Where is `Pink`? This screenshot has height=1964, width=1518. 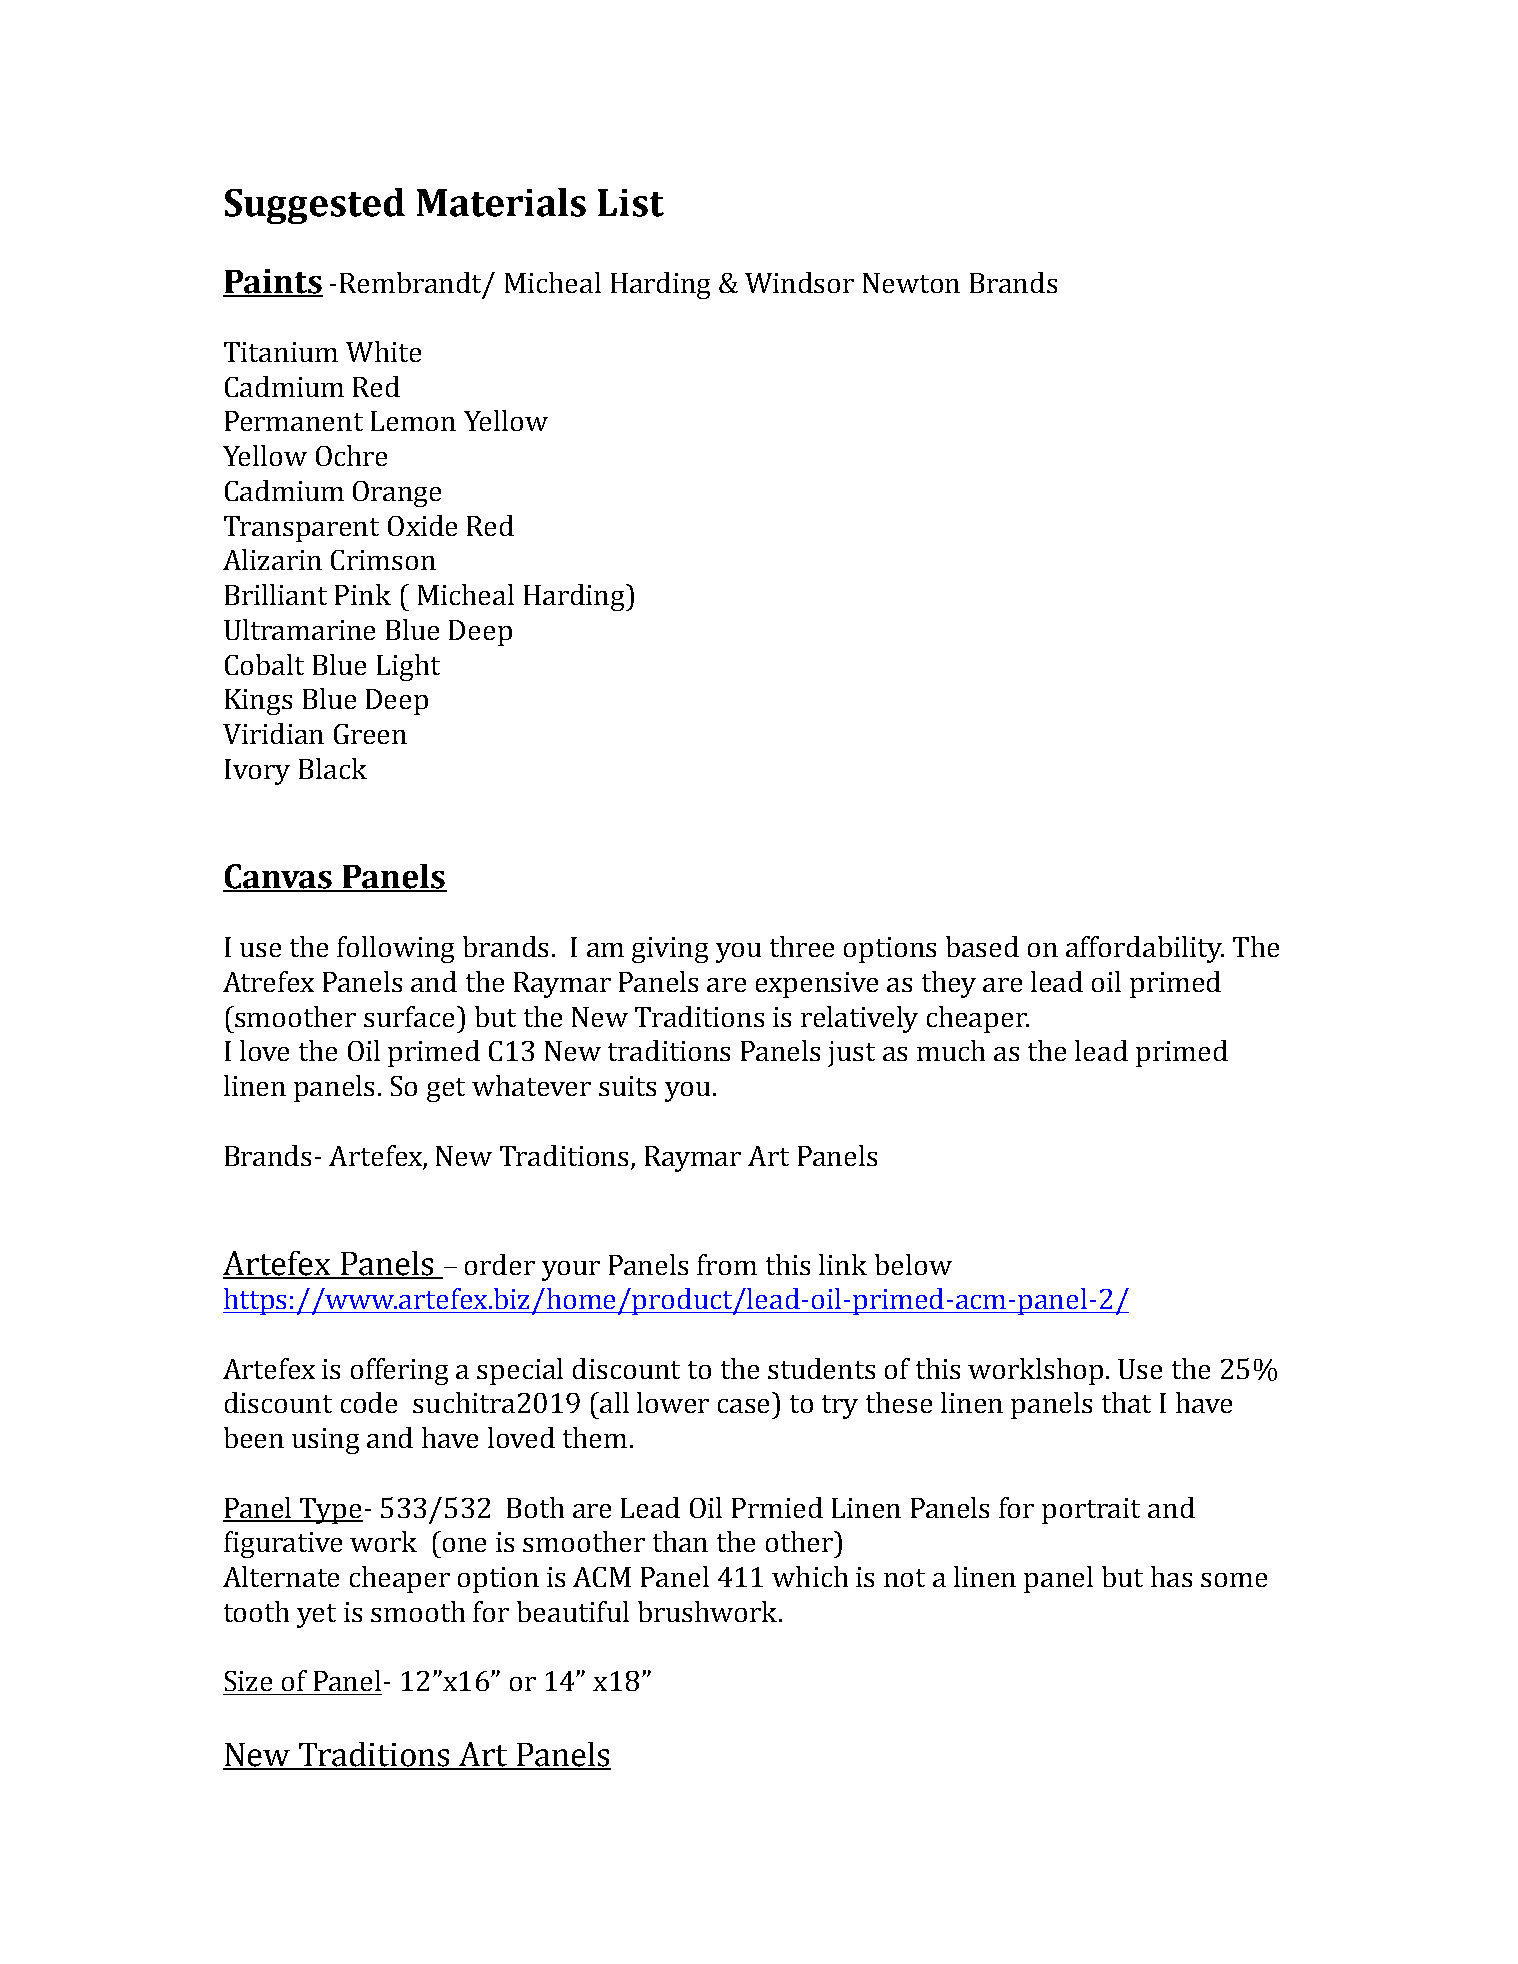
Pink is located at coordinates (363, 594).
